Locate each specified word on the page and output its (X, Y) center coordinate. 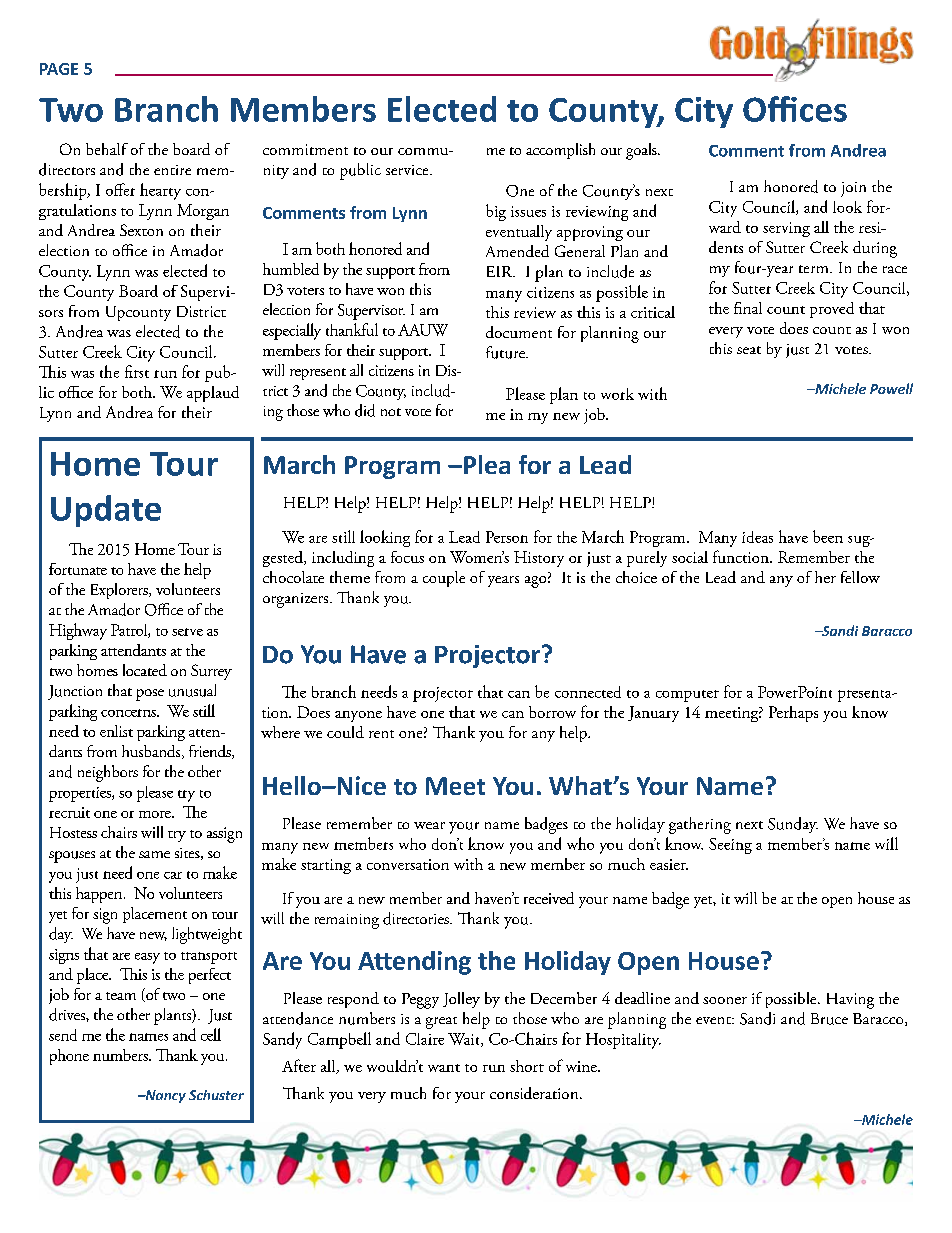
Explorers (120, 591)
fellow (860, 577)
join (853, 189)
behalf (107, 149)
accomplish (560, 151)
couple (444, 579)
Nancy (164, 1096)
